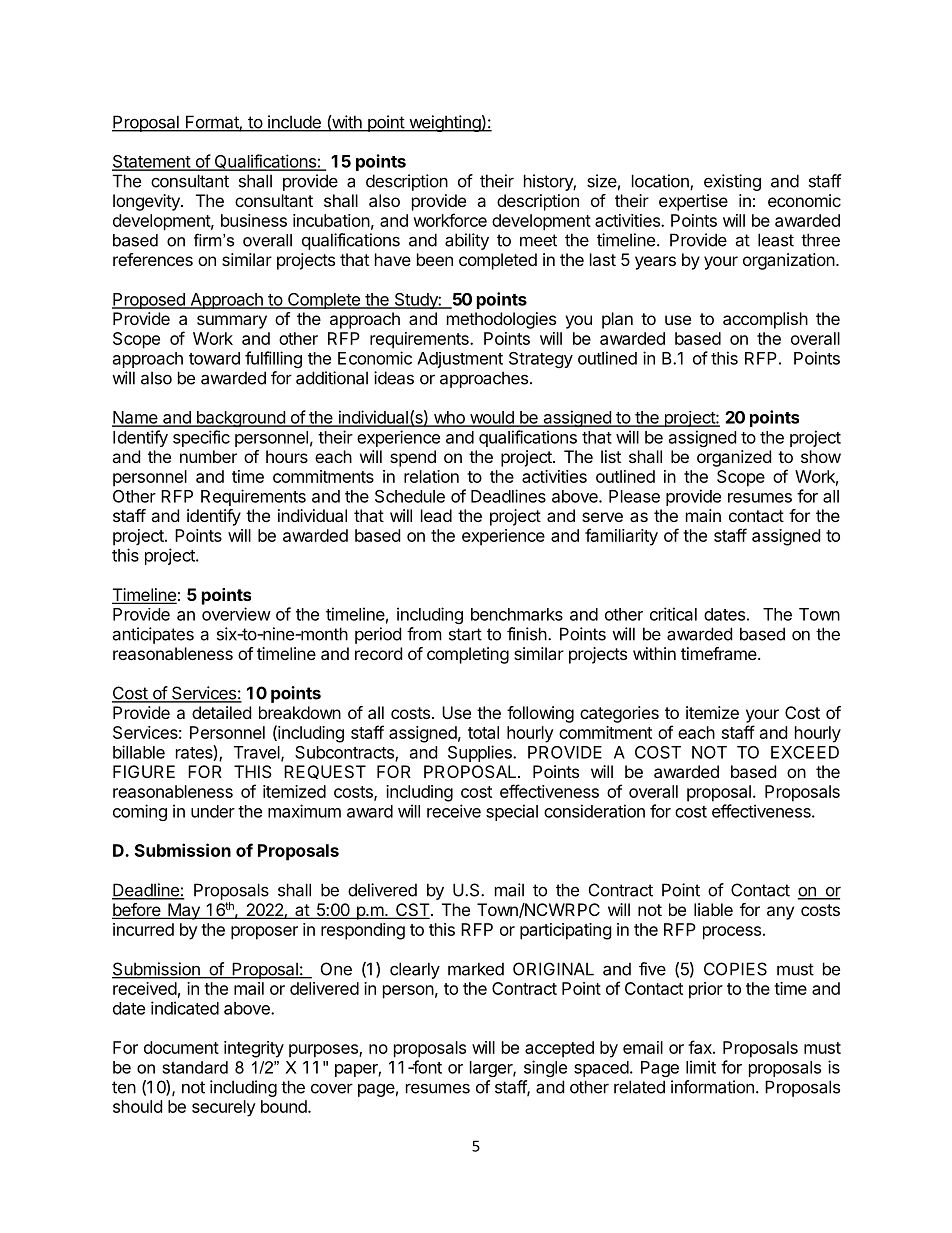  Describe the element at coordinates (673, 614) in the screenshot. I see `critical` at that location.
